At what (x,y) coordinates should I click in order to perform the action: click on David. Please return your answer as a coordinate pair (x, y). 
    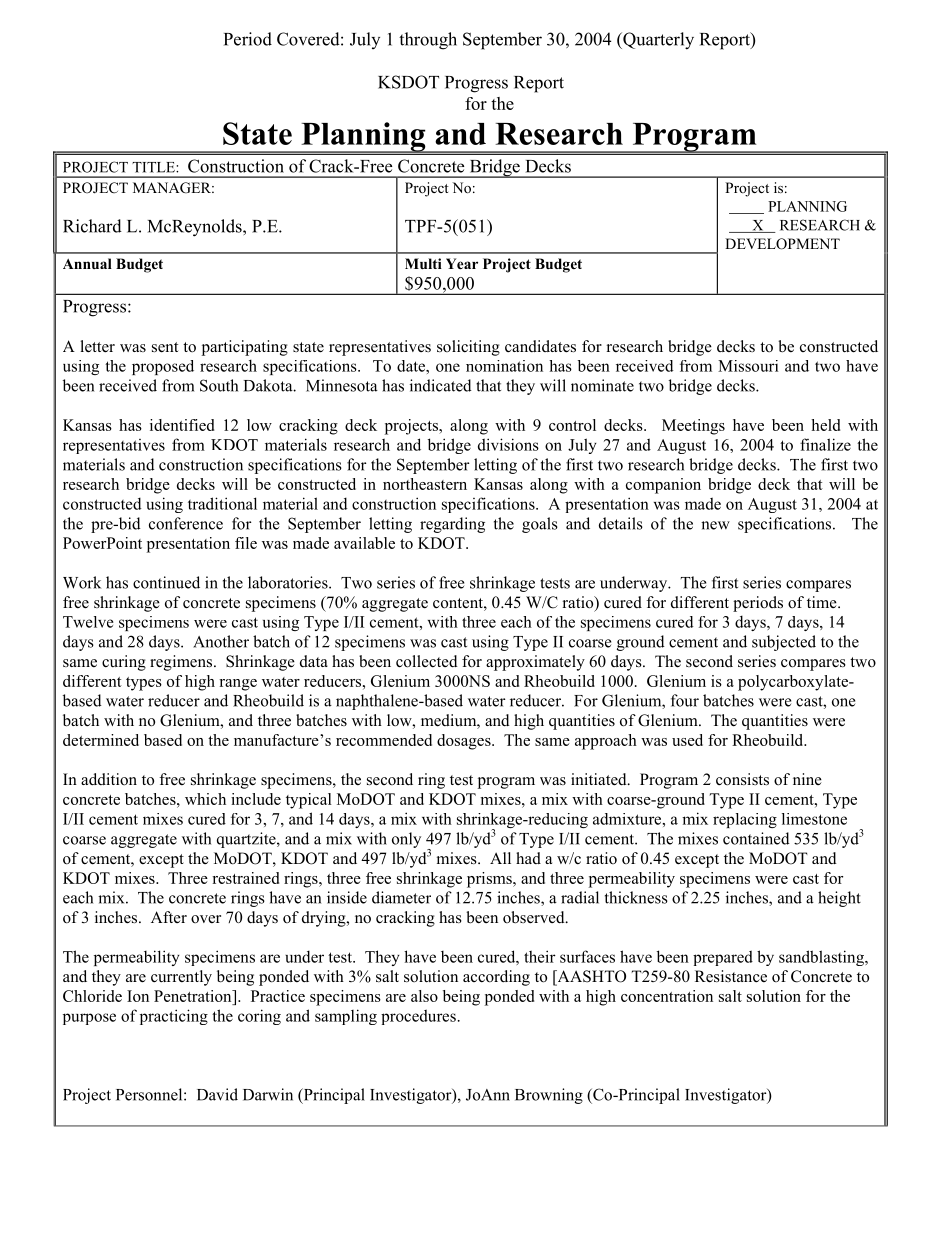
    Looking at the image, I should click on (217, 1094).
